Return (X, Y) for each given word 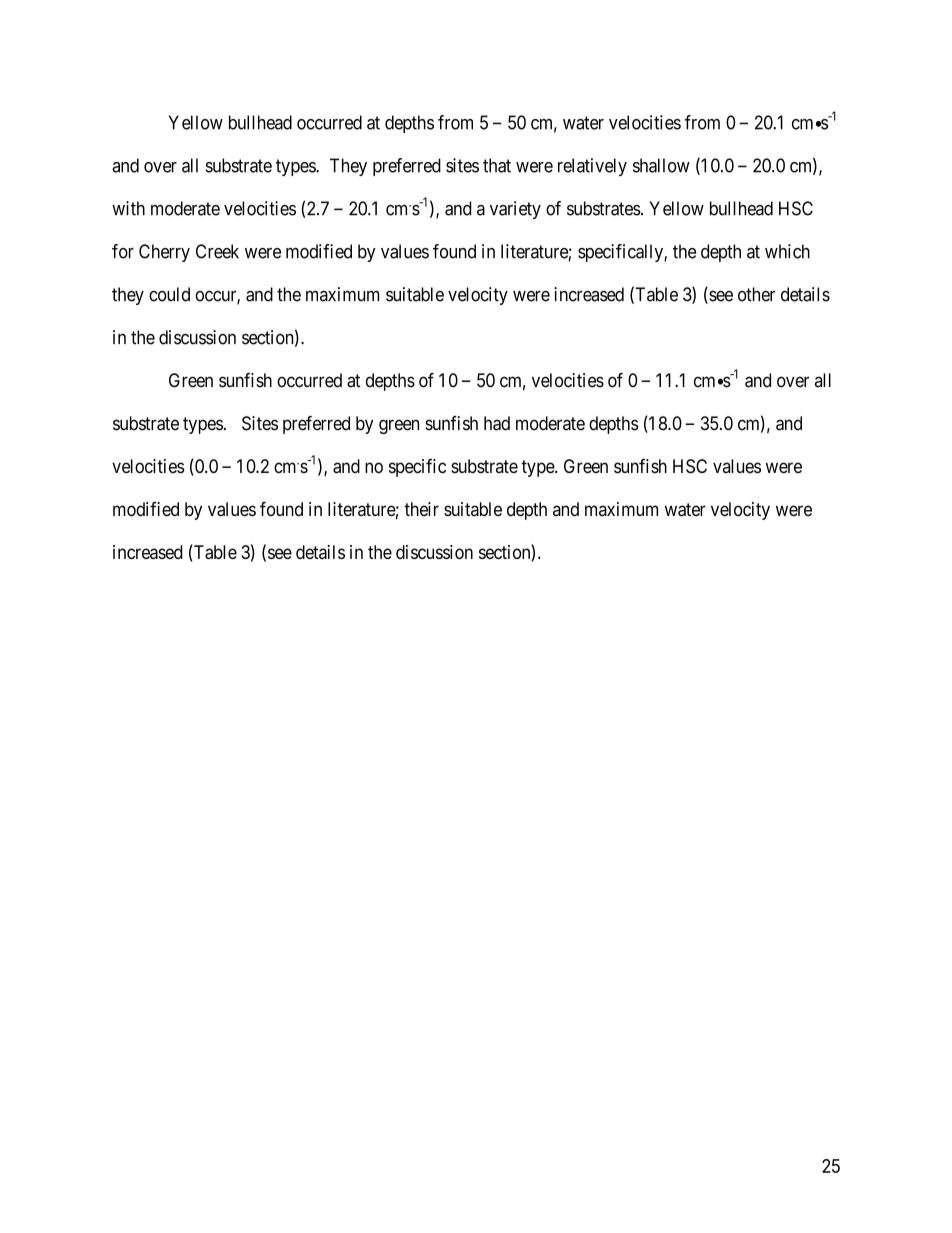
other (756, 294)
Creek (217, 251)
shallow (661, 165)
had (497, 423)
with (128, 208)
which (787, 251)
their (421, 509)
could (169, 294)
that (497, 165)
